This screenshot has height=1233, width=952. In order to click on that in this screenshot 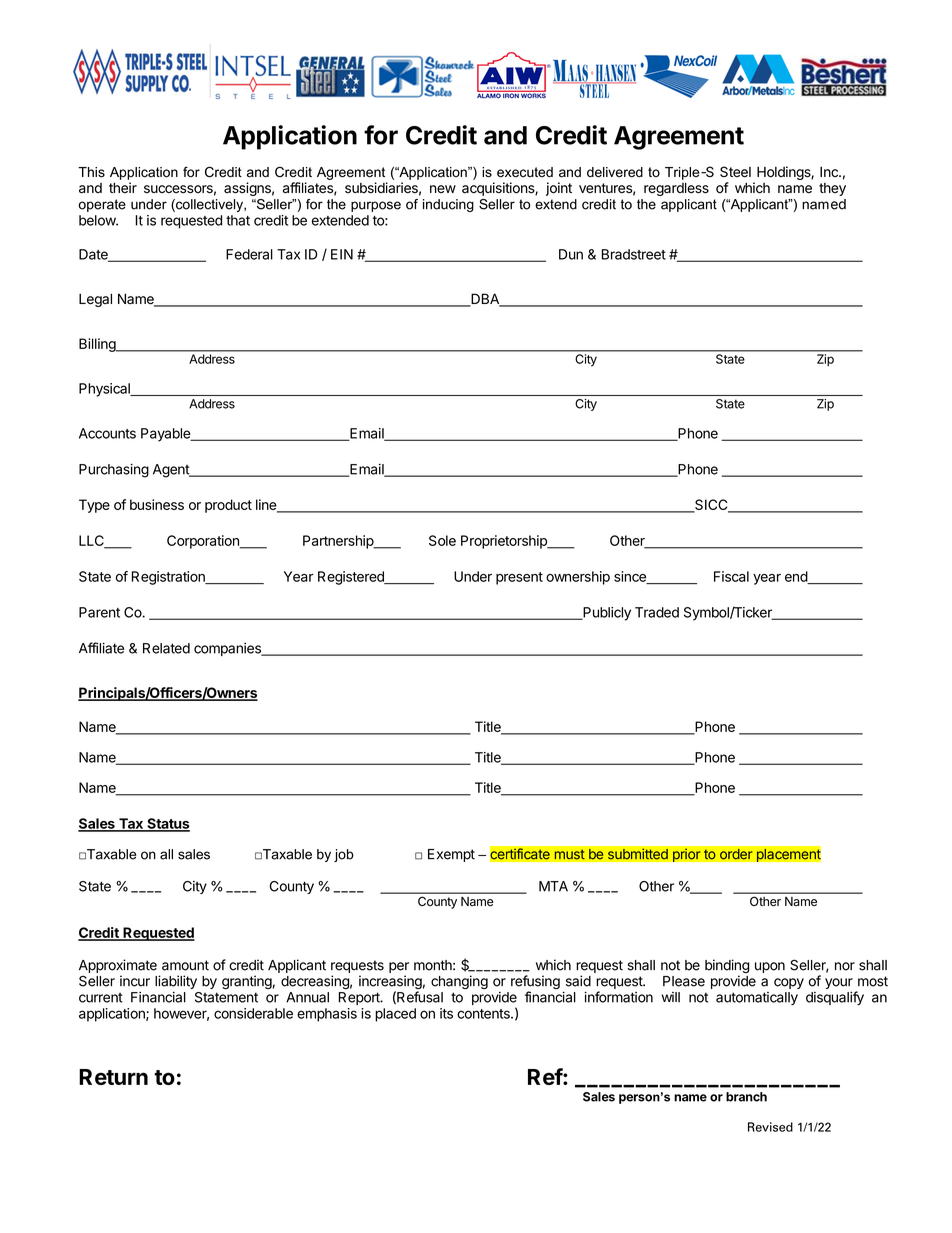, I will do `click(238, 220)`.
